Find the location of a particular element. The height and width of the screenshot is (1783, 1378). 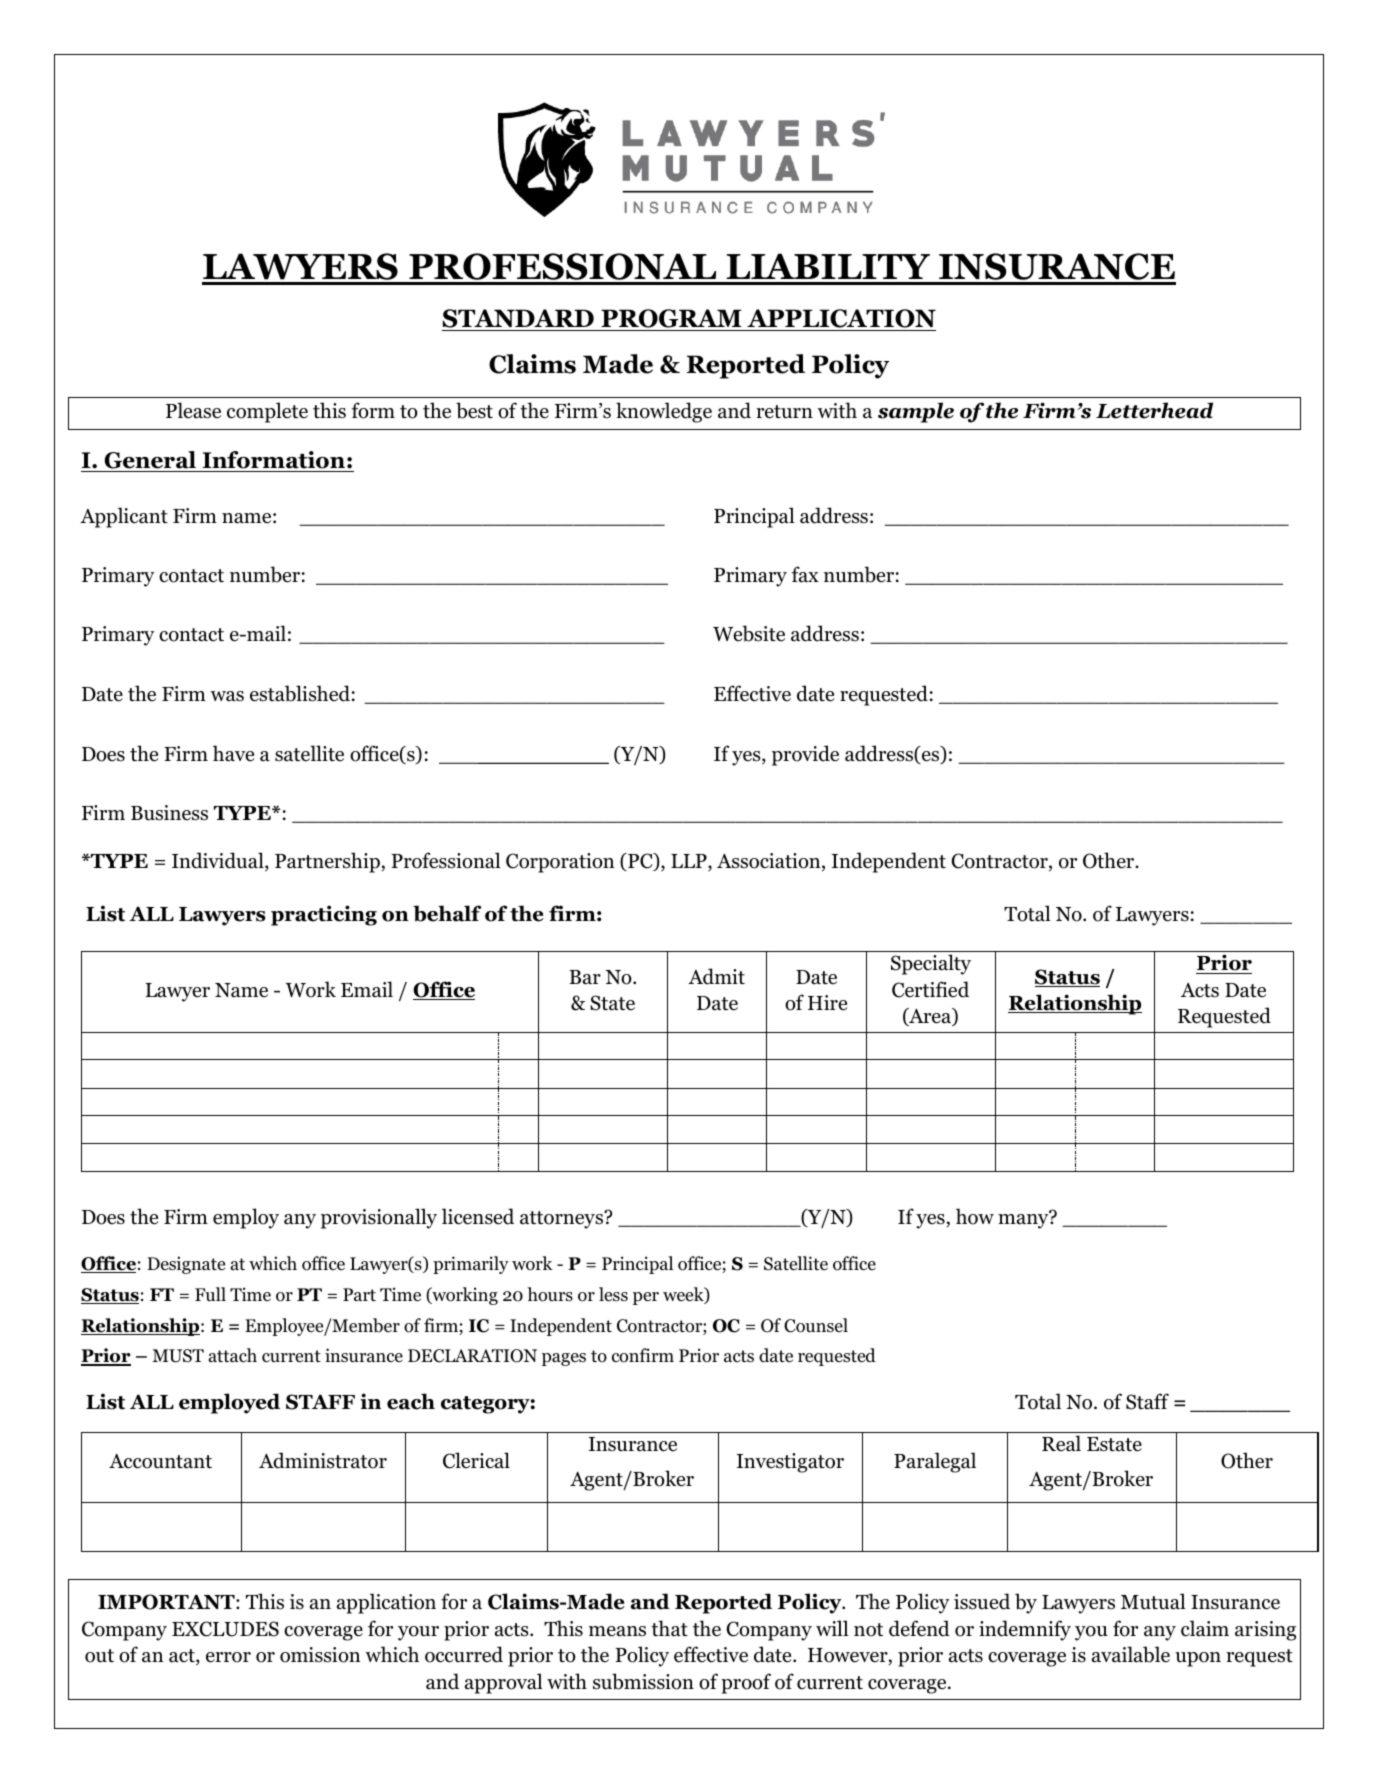

many is located at coordinates (1024, 1220).
